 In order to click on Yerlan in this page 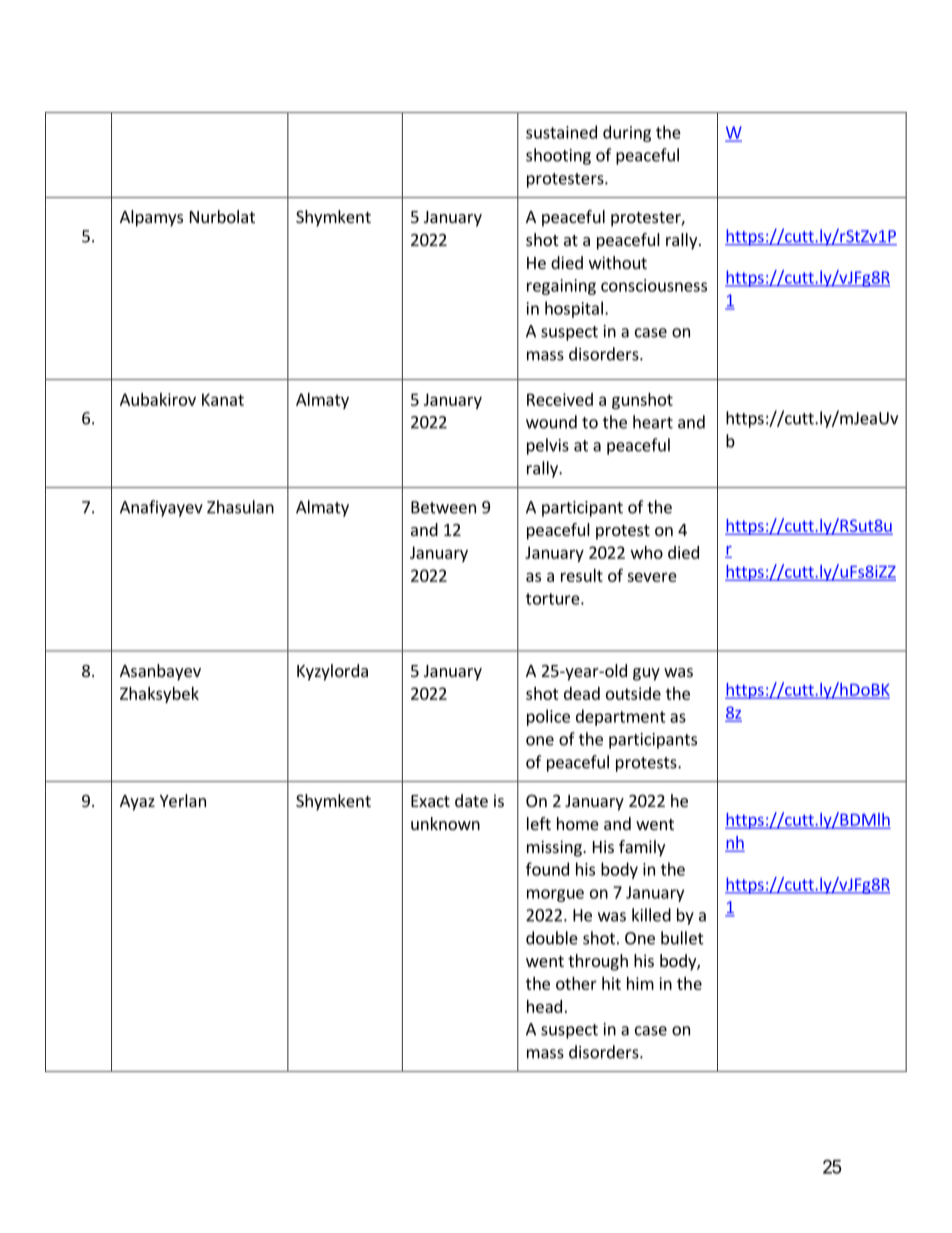, I will do `click(183, 800)`.
